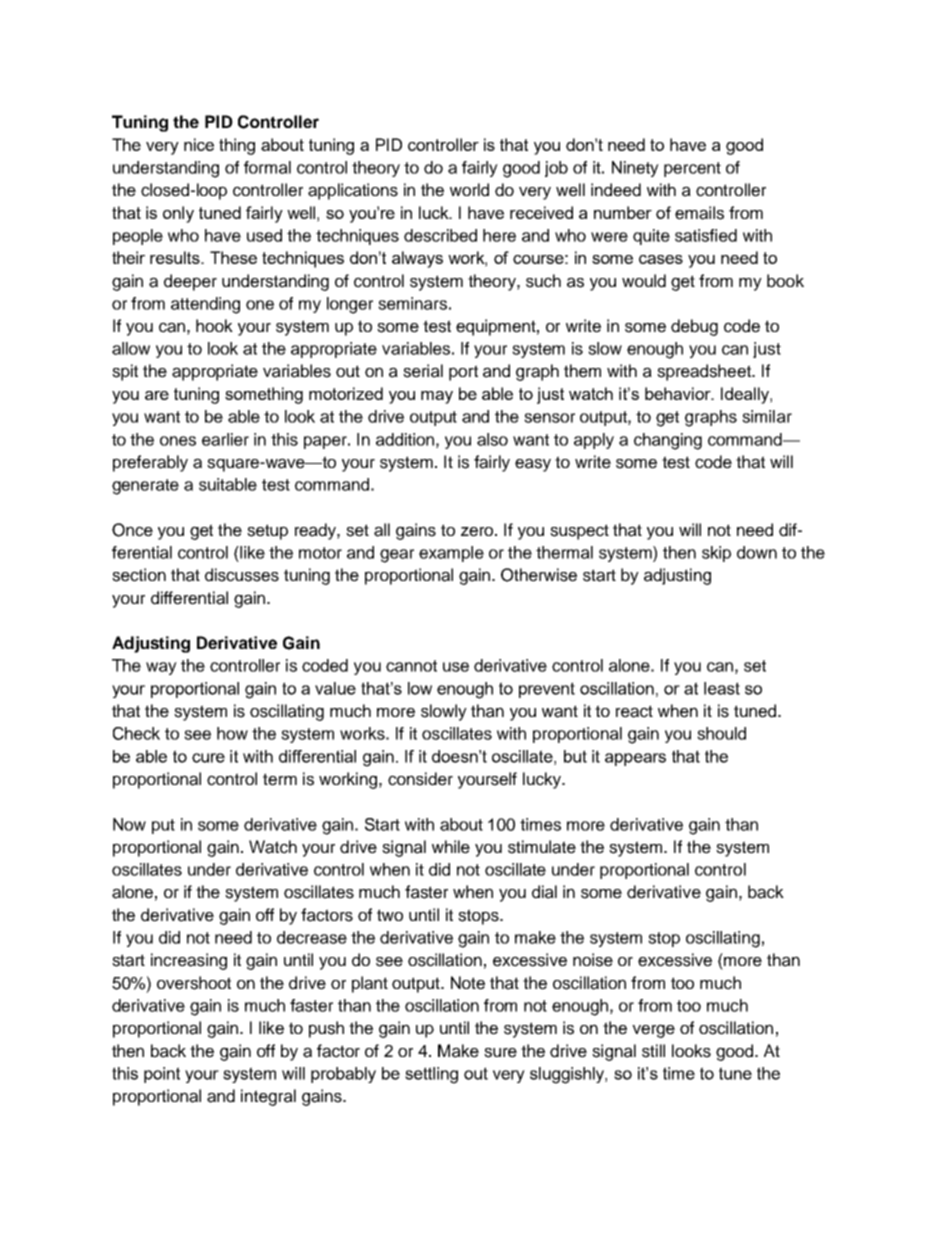 This screenshot has height=1233, width=952. Describe the element at coordinates (668, 441) in the screenshot. I see `changing` at that location.
